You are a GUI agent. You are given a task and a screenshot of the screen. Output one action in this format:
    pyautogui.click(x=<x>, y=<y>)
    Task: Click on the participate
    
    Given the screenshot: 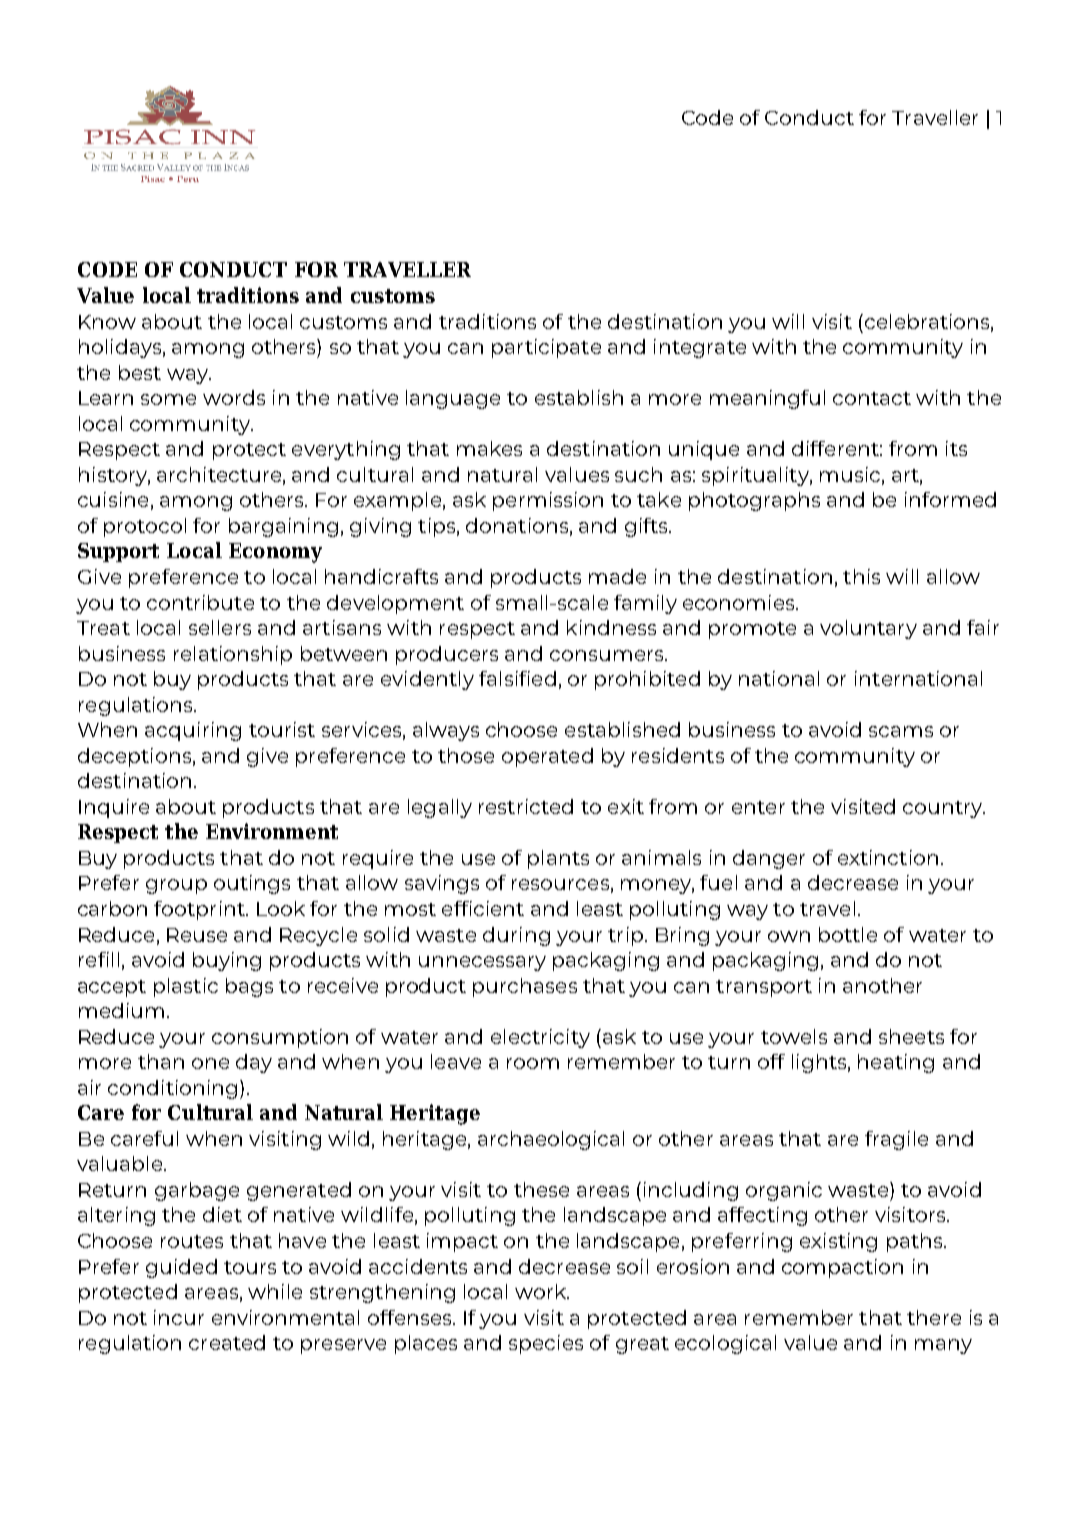 What is the action you would take?
    pyautogui.click(x=546, y=348)
